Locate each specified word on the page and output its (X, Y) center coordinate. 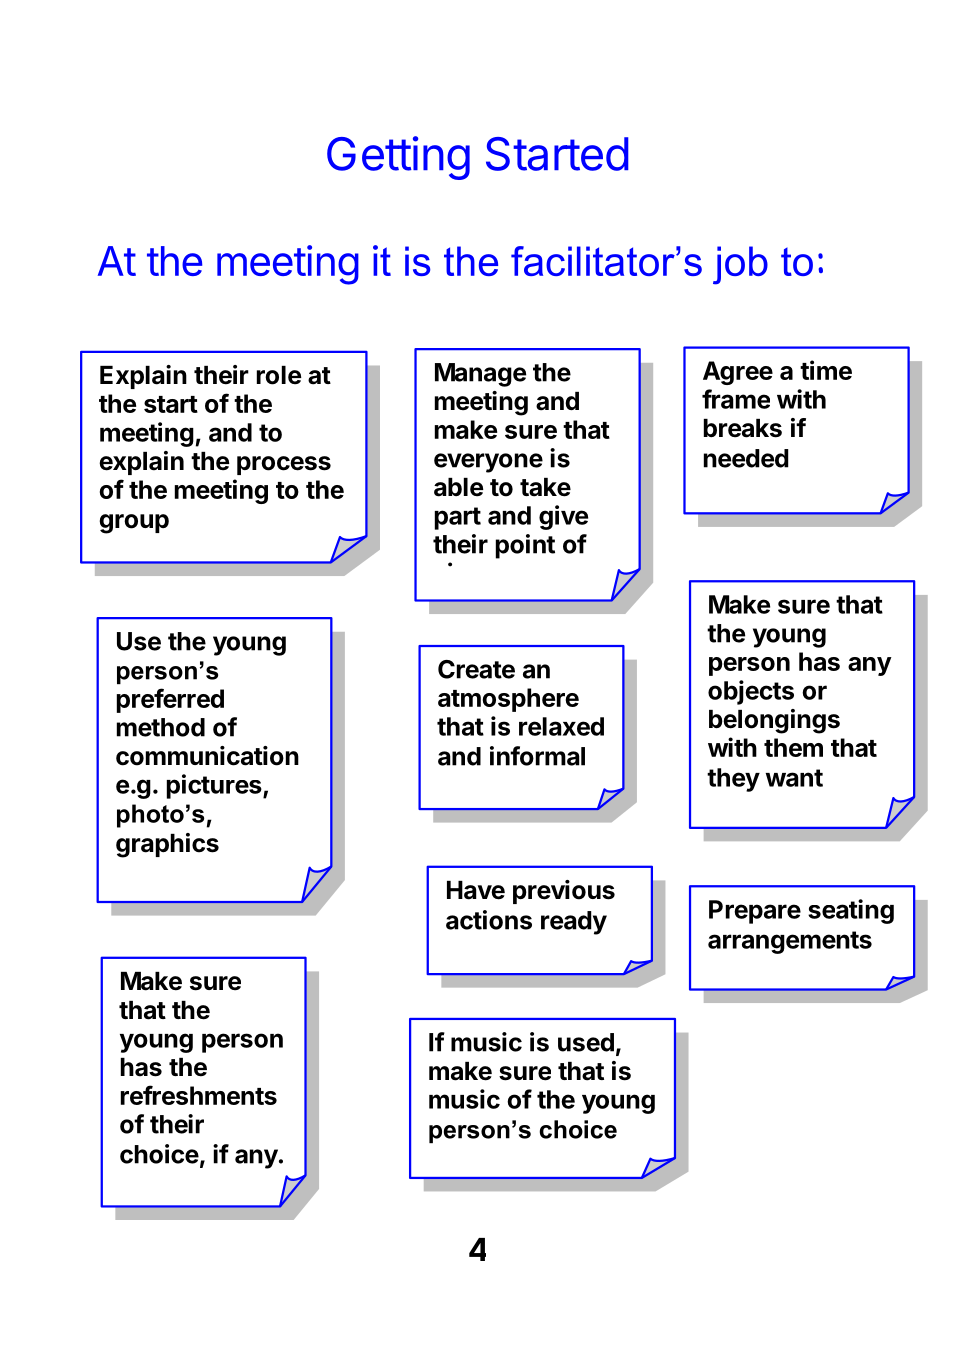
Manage (481, 375)
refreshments (199, 1095)
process (284, 465)
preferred (170, 700)
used (586, 1042)
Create (476, 669)
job (740, 265)
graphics (167, 845)
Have (476, 890)
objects (751, 692)
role (279, 375)
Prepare (755, 912)
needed (746, 458)
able (459, 487)
